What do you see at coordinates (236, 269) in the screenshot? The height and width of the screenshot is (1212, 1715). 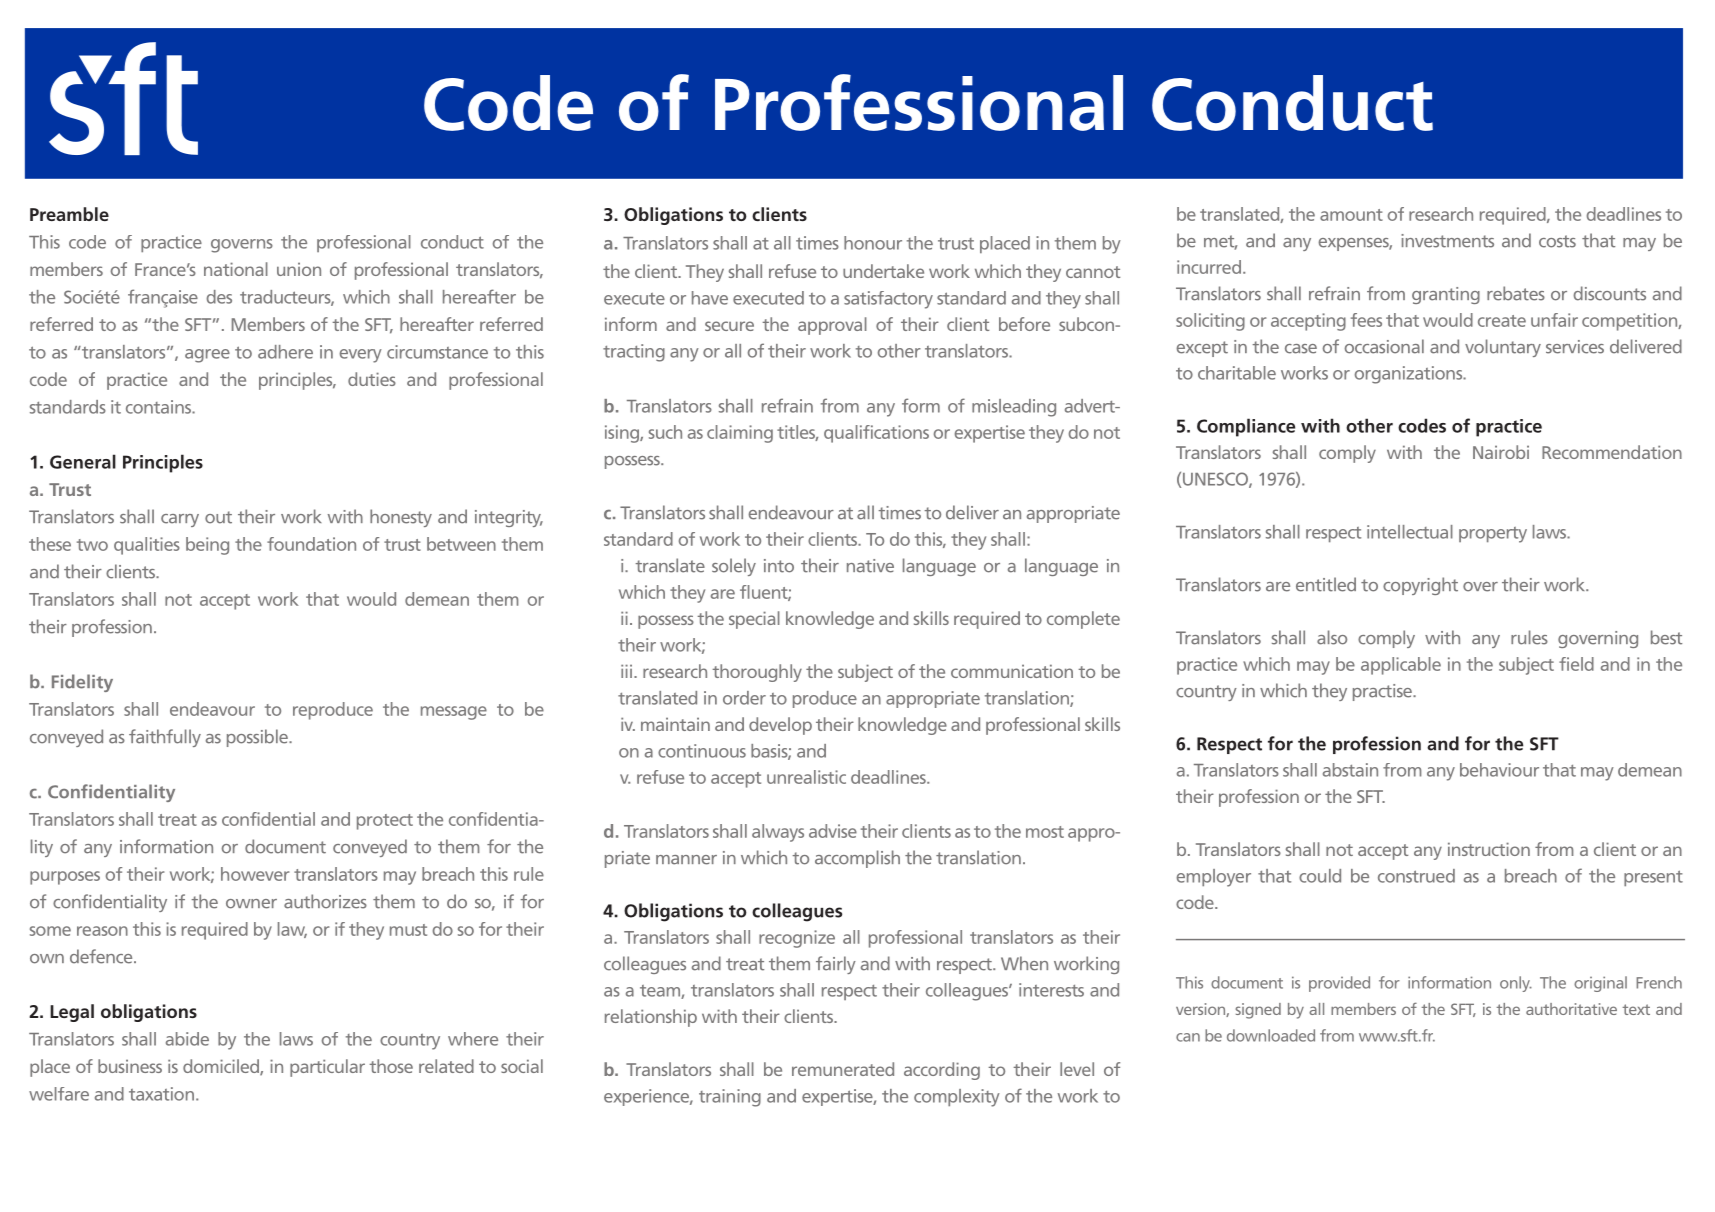 I see `national` at bounding box center [236, 269].
